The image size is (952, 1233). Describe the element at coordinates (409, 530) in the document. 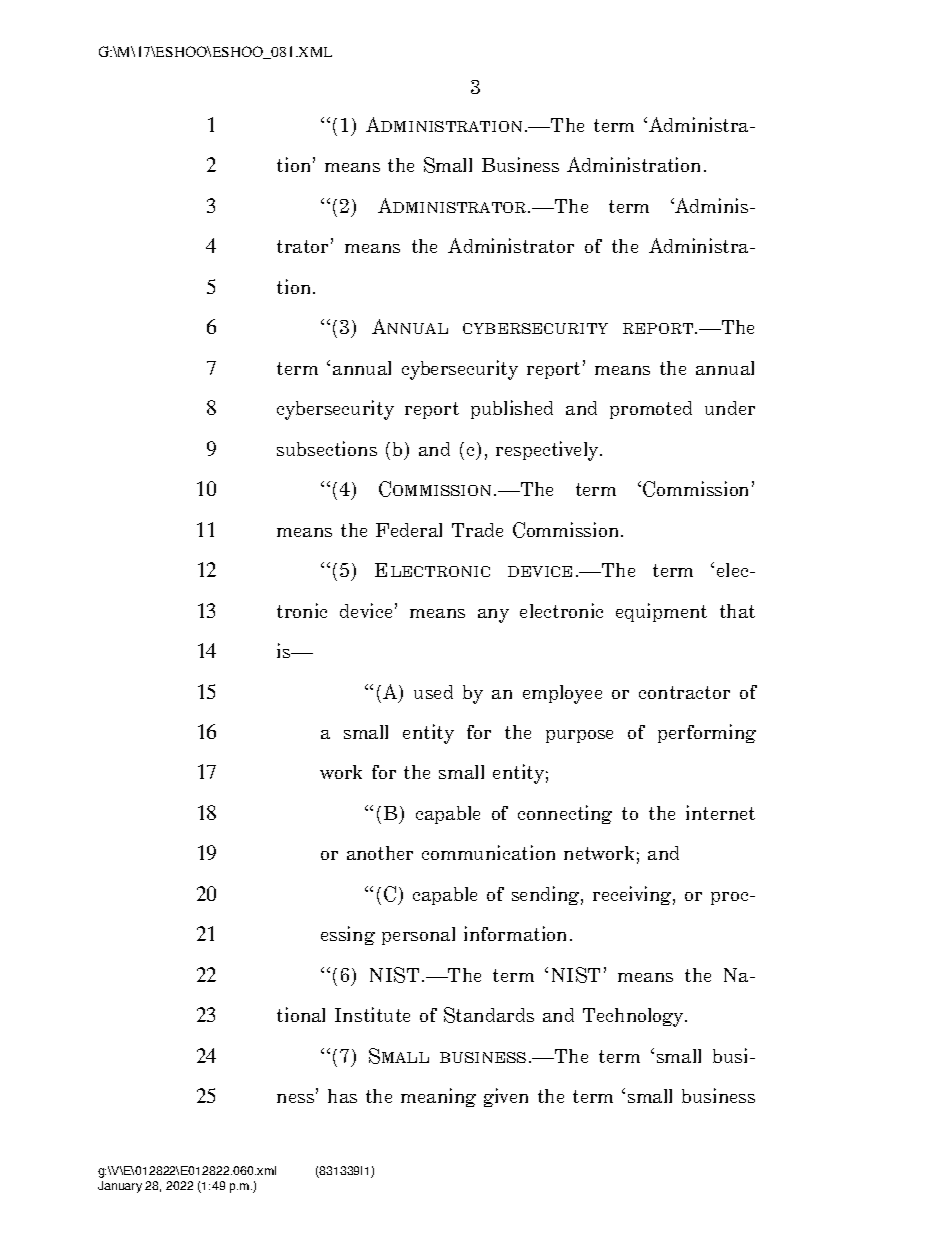

I see `Federal` at that location.
